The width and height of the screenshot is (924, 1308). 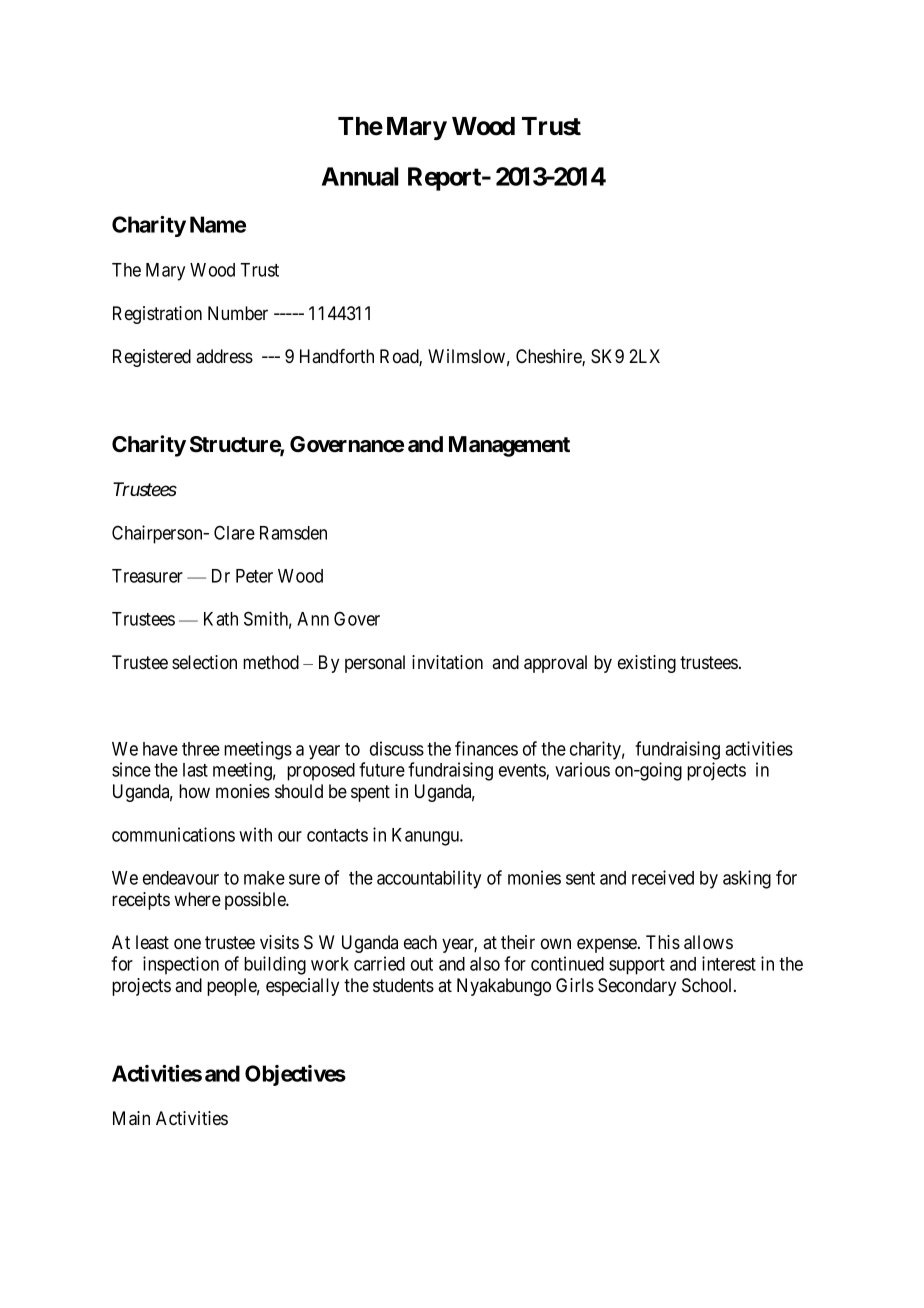 What do you see at coordinates (509, 446) in the screenshot?
I see `Management` at bounding box center [509, 446].
